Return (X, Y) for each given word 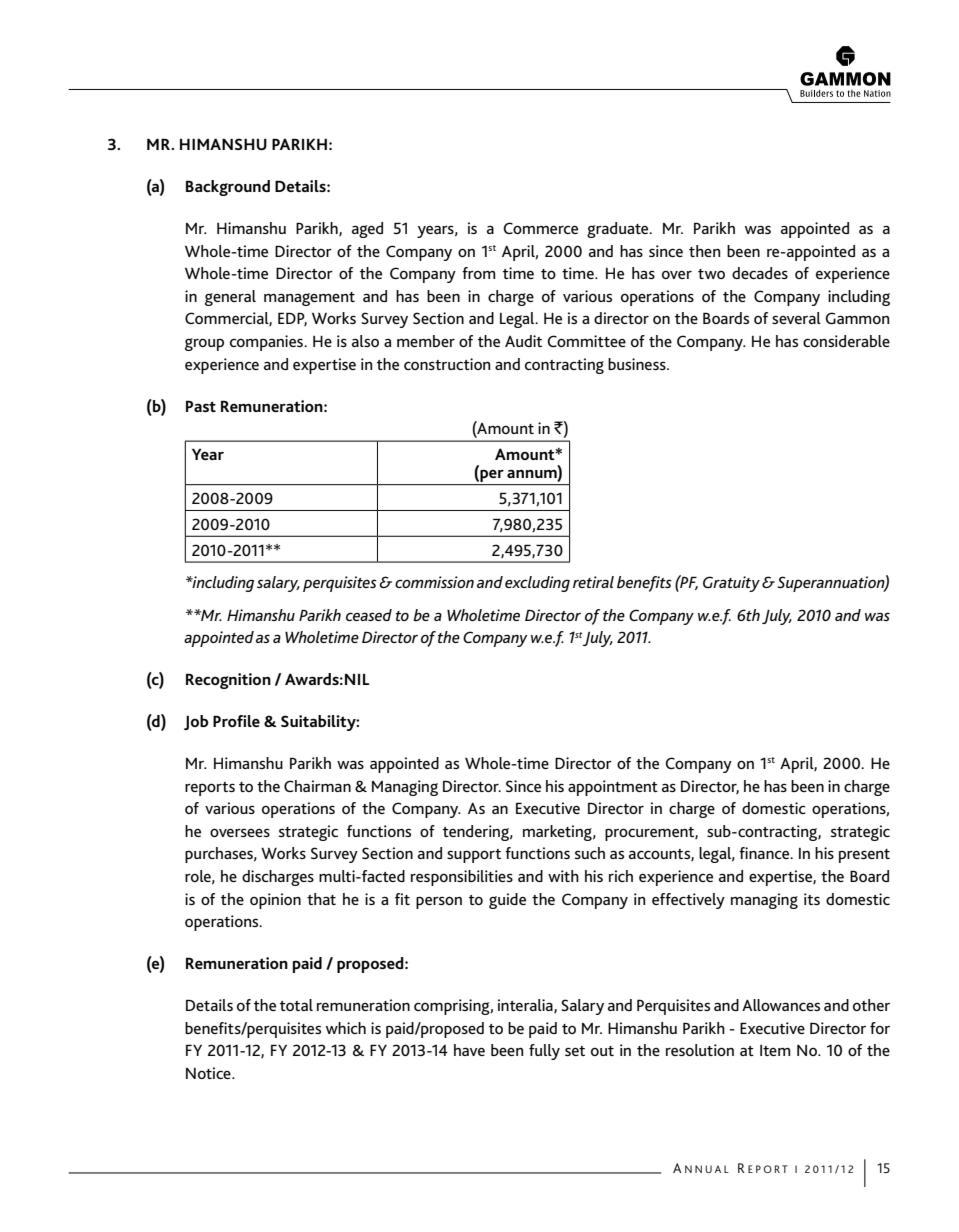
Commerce (540, 228)
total (296, 1005)
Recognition (228, 681)
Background (228, 188)
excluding (537, 584)
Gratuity (731, 584)
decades (760, 273)
